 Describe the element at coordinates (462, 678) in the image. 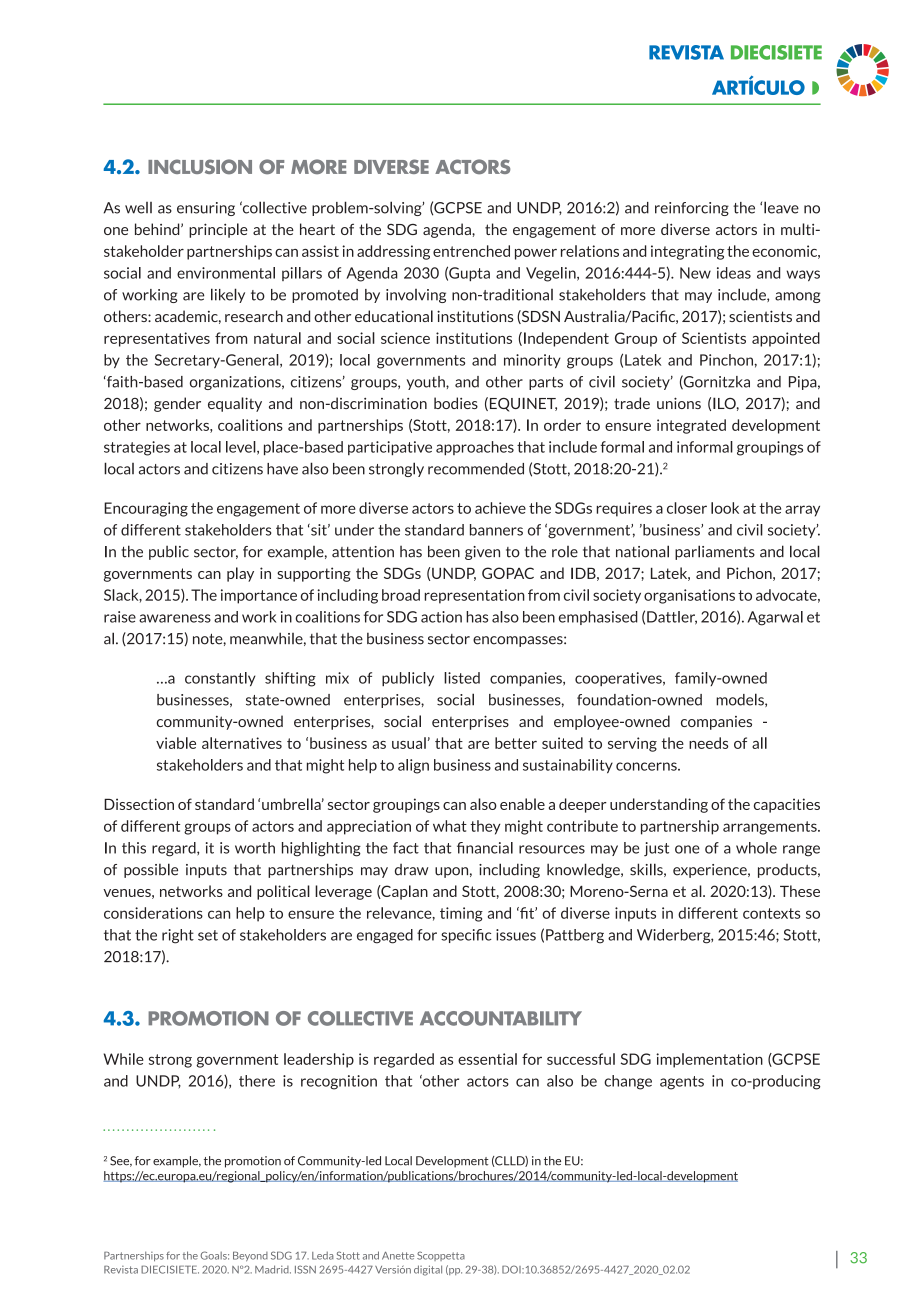

I see `listed` at that location.
